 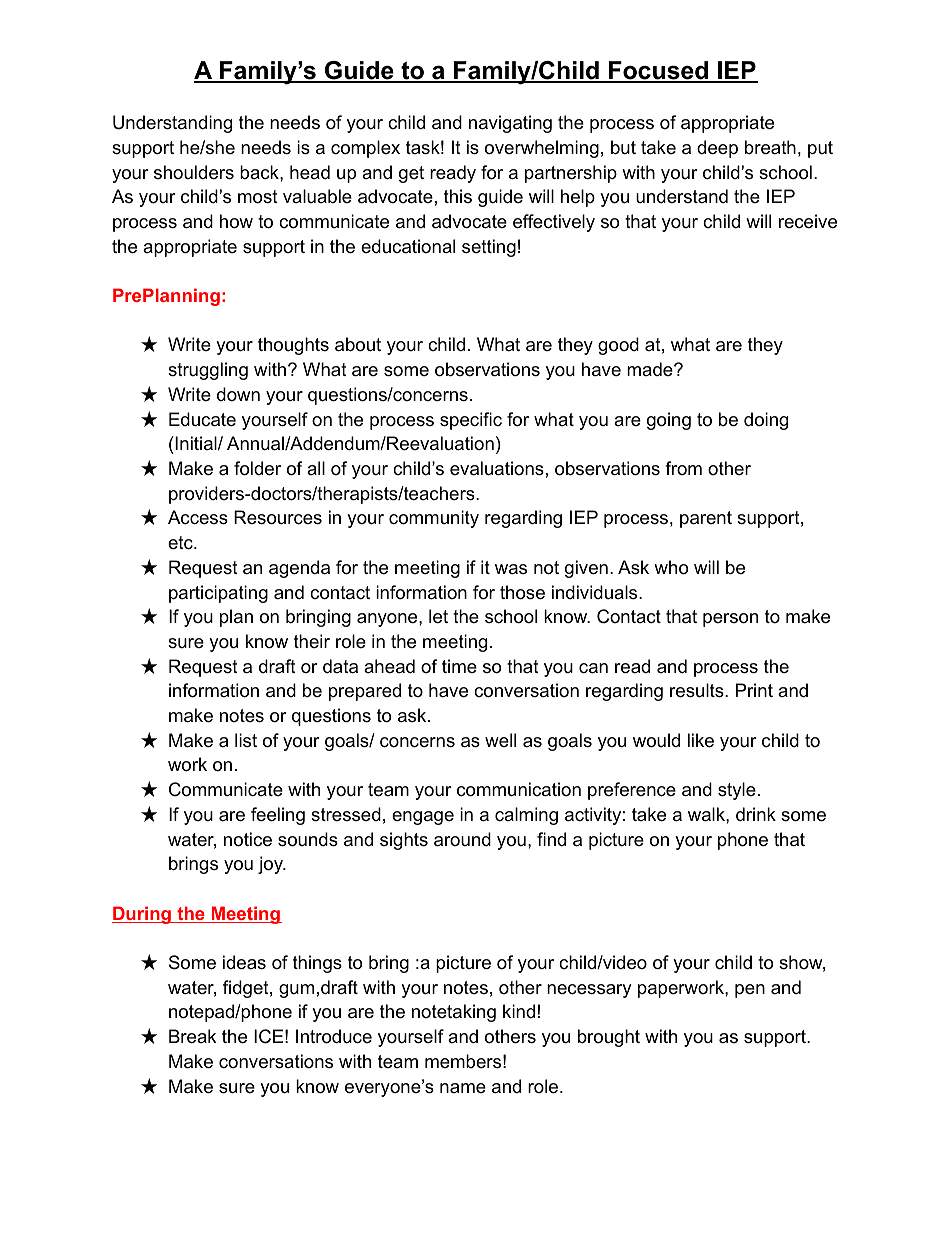 What do you see at coordinates (511, 569) in the page?
I see `was` at bounding box center [511, 569].
